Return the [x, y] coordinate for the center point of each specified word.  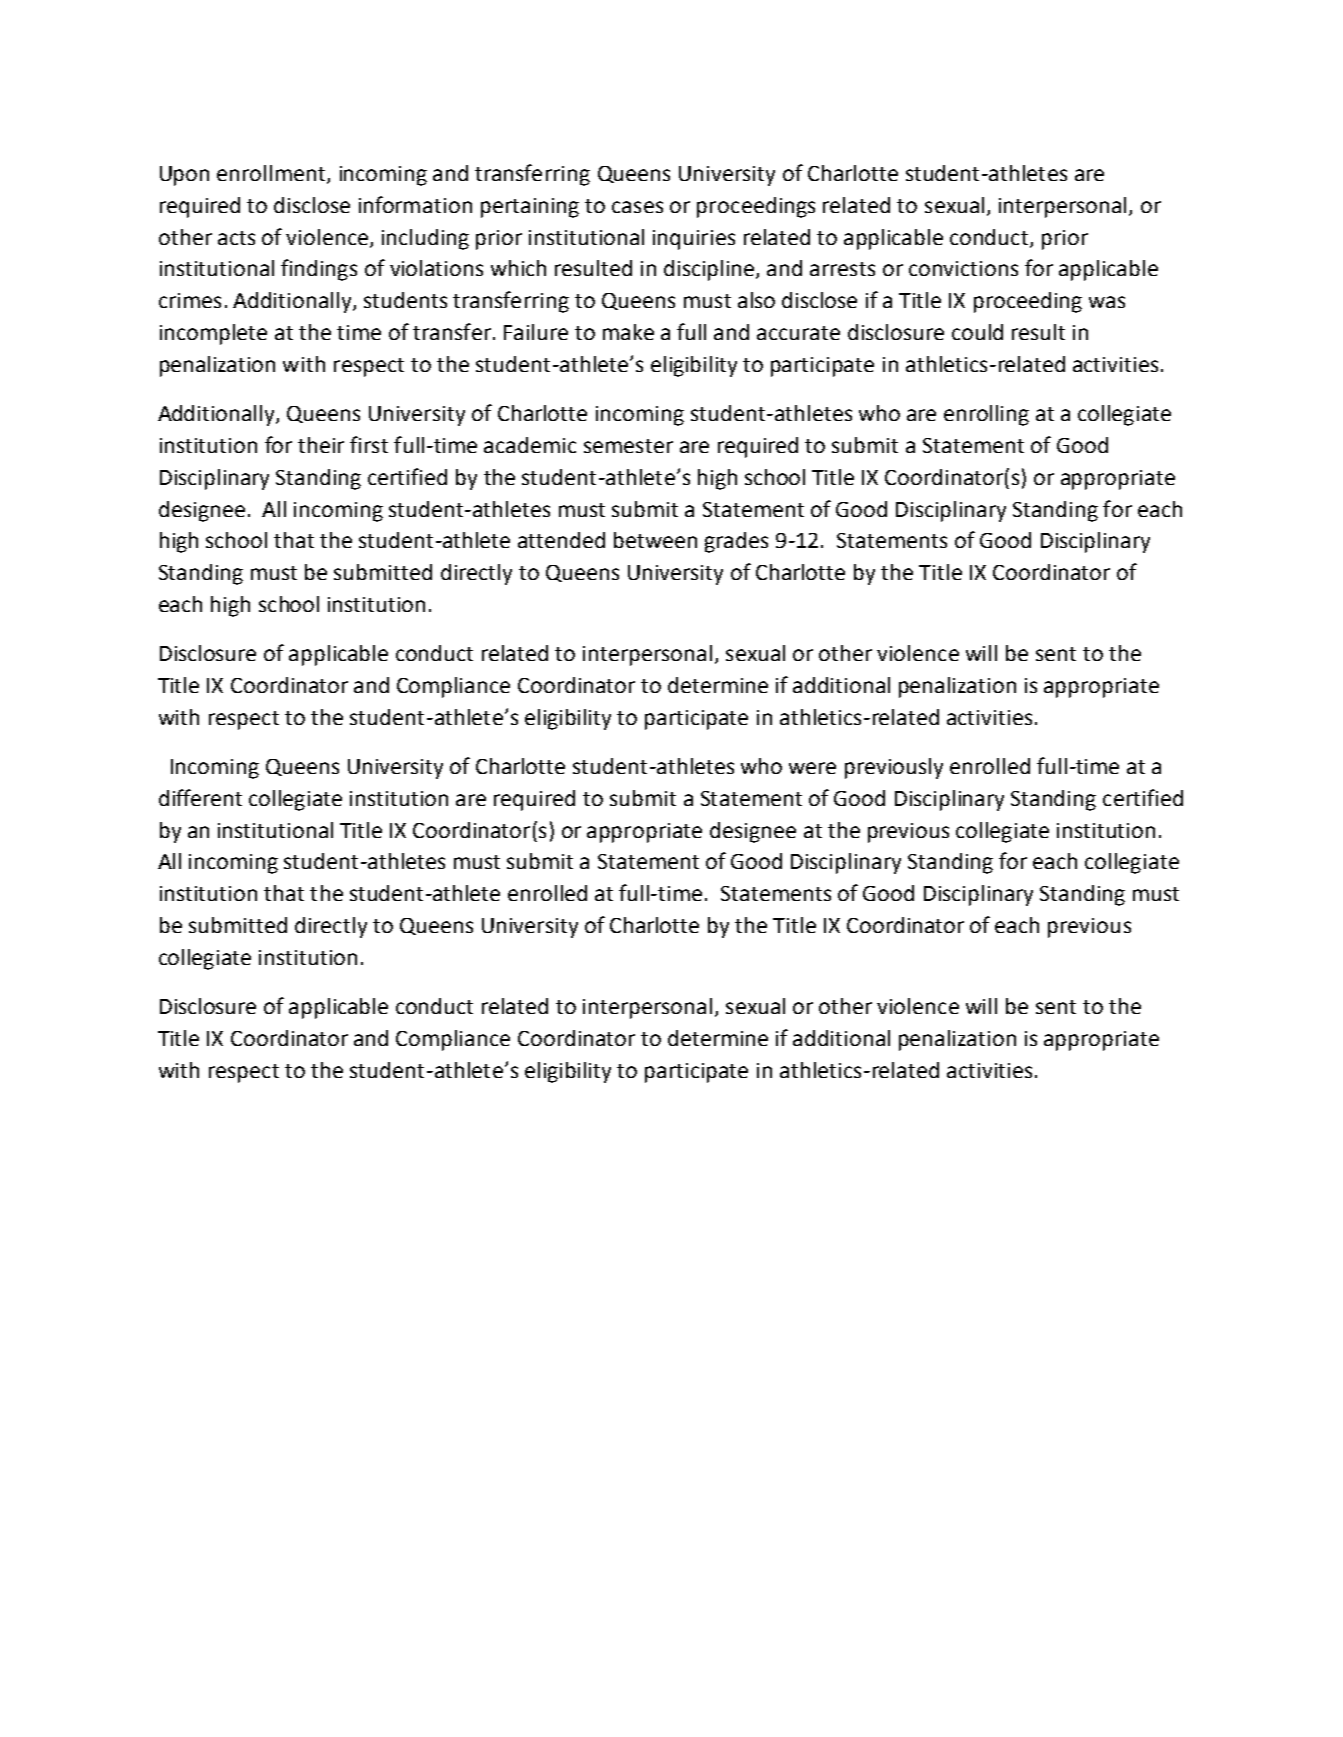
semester [628, 446]
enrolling [986, 415]
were [812, 768]
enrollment [271, 173]
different [200, 797]
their [321, 445]
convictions [963, 268]
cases [637, 207]
